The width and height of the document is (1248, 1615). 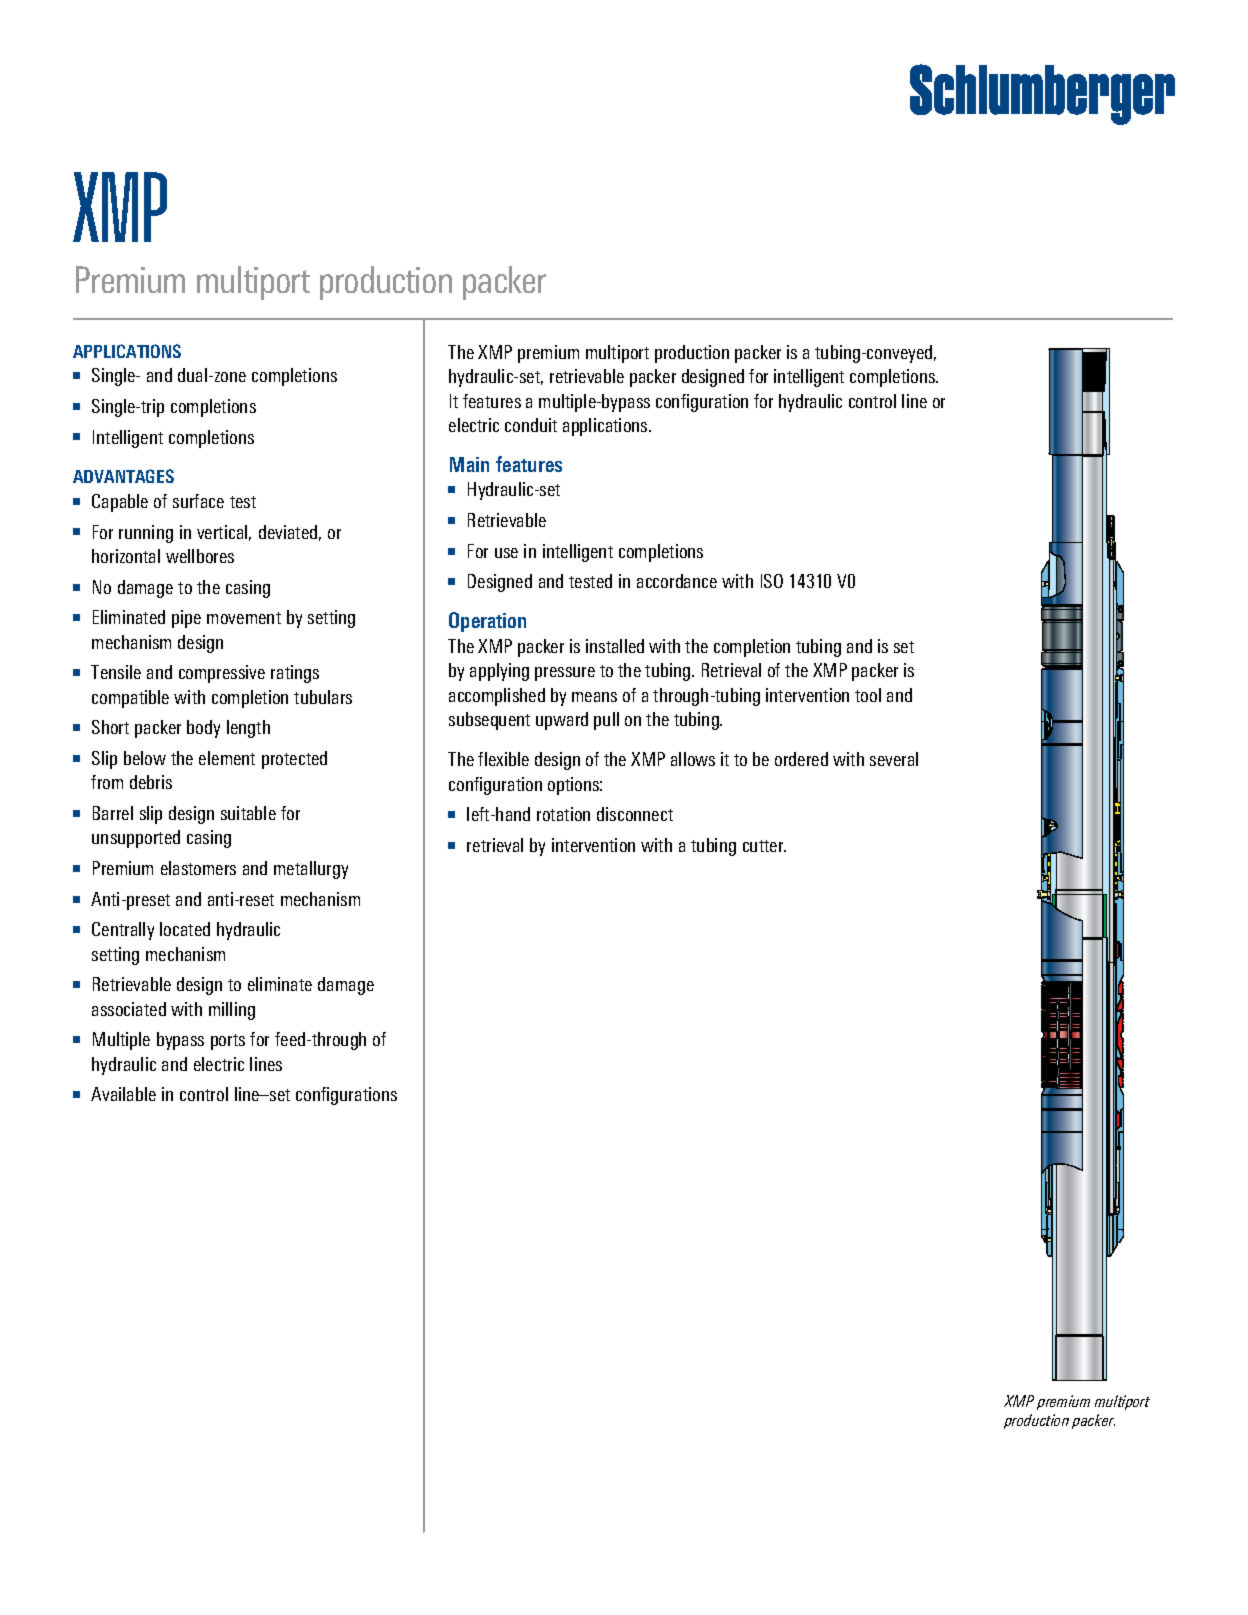 What do you see at coordinates (248, 813) in the document?
I see `suitable` at bounding box center [248, 813].
